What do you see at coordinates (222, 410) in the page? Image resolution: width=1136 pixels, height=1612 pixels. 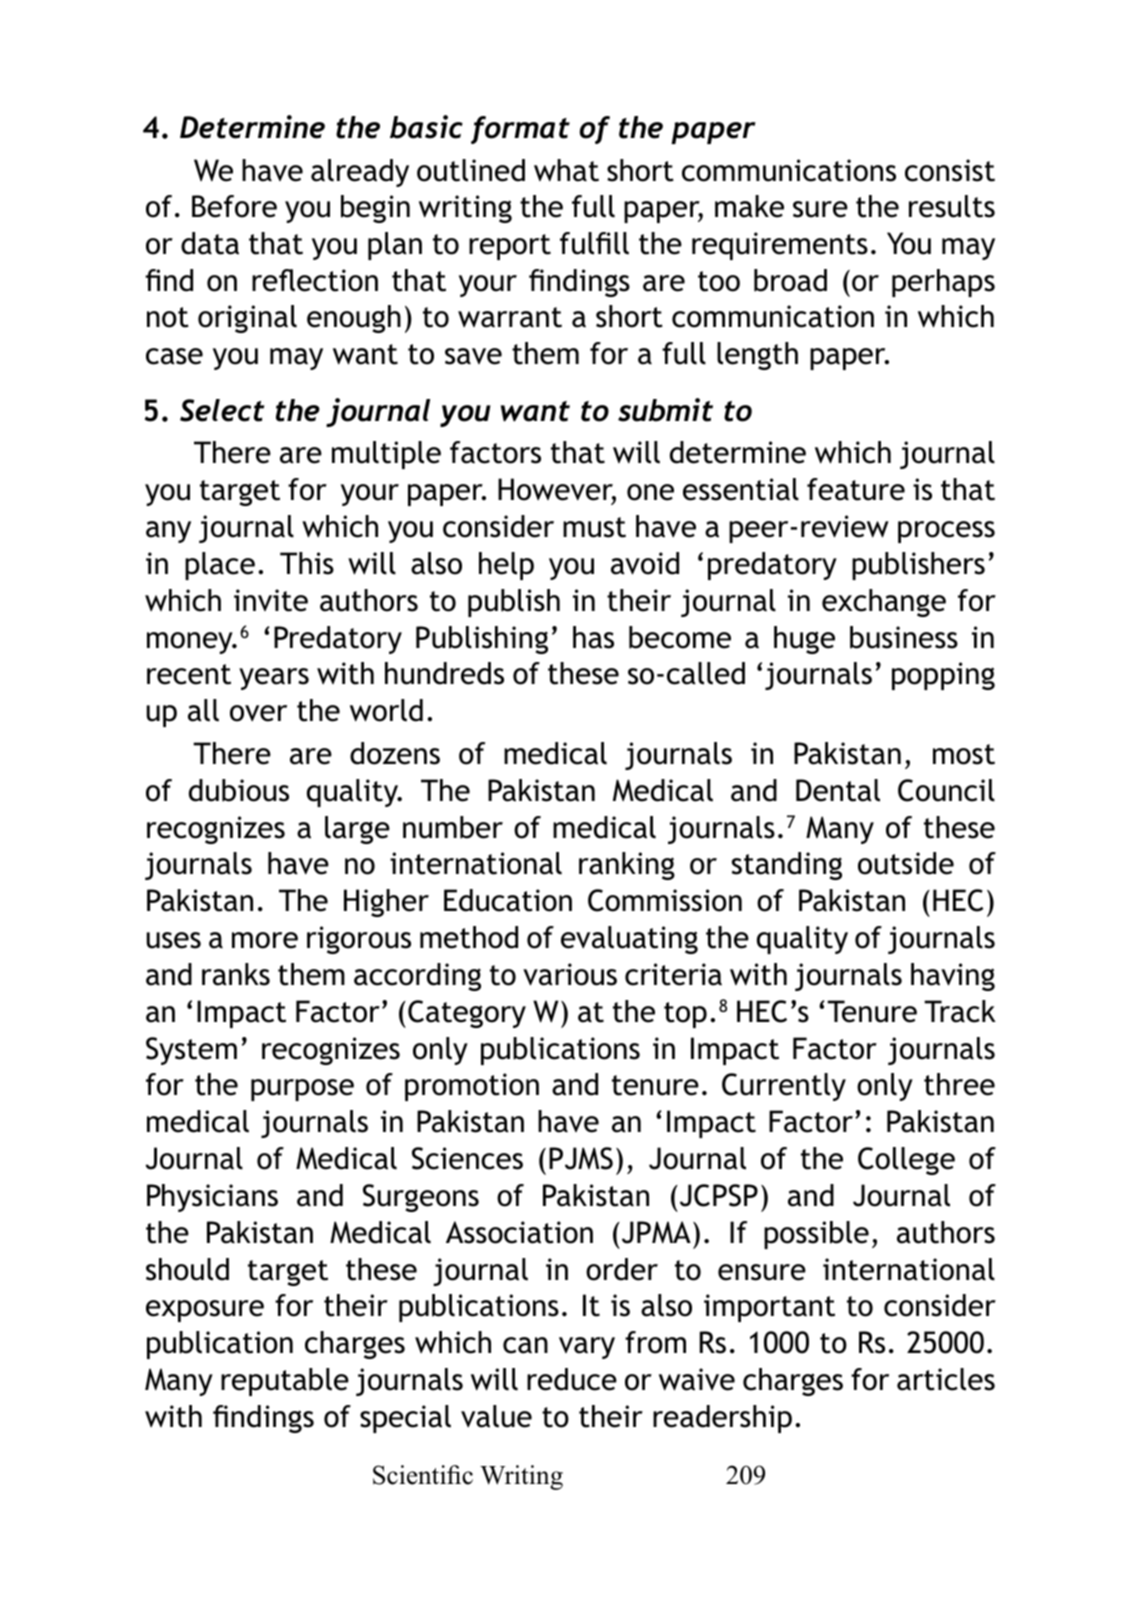 I see `Select` at bounding box center [222, 410].
